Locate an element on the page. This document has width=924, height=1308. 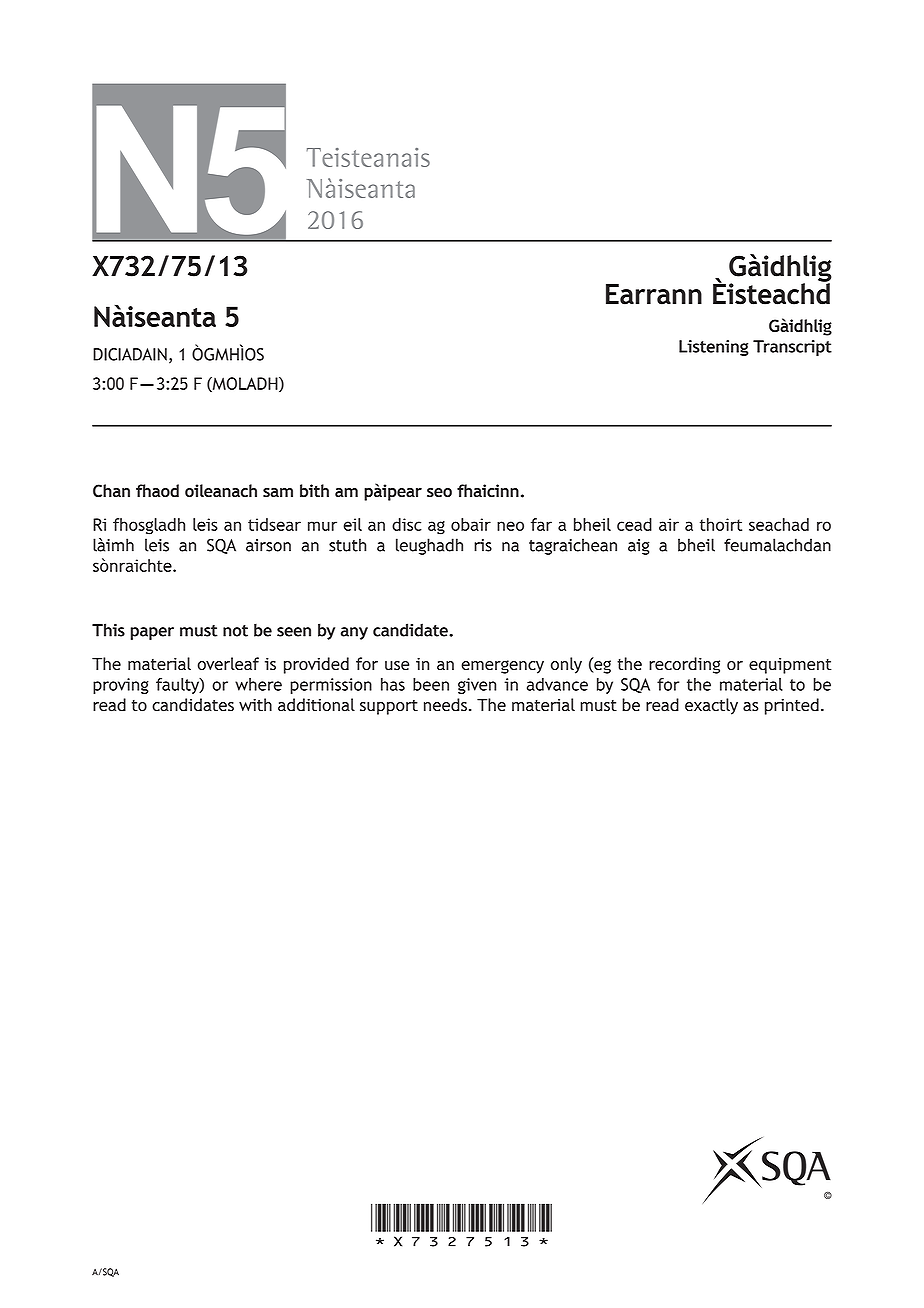
seo is located at coordinates (439, 492).
